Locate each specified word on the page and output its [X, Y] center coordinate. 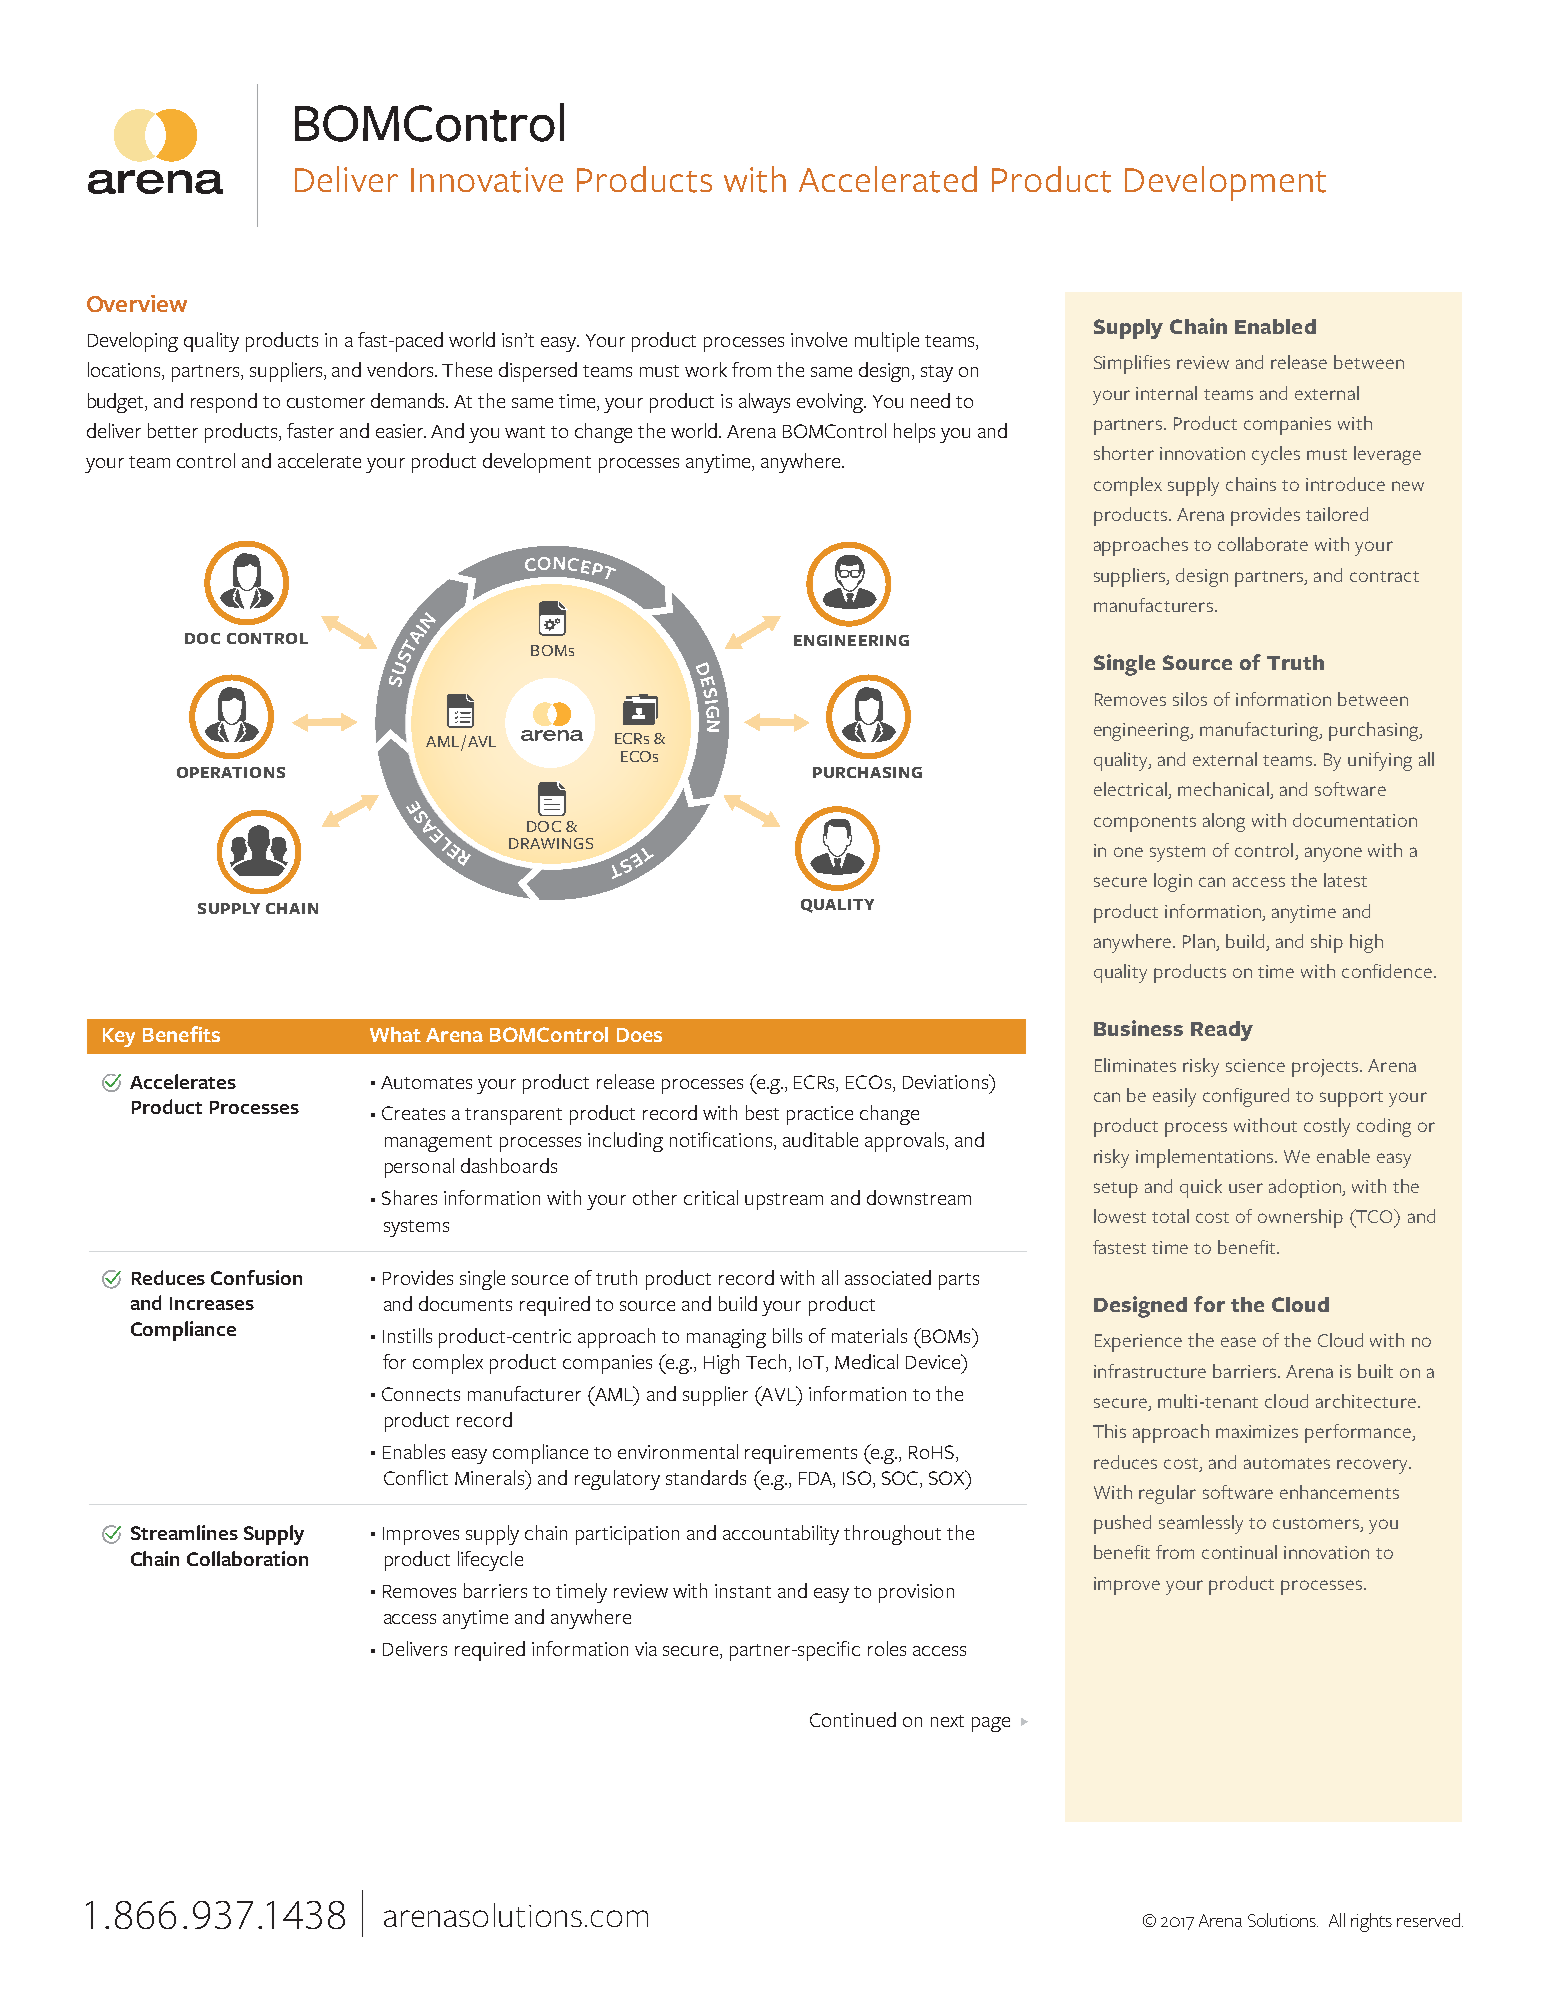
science [1255, 1065]
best [762, 1112]
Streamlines [184, 1532]
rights [1371, 1922]
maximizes [1257, 1431]
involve [819, 339]
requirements [801, 1454]
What [395, 1034]
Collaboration [247, 1558]
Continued [853, 1719]
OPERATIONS [231, 772]
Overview [137, 303]
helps [914, 433]
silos [1190, 699]
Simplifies [1132, 364]
